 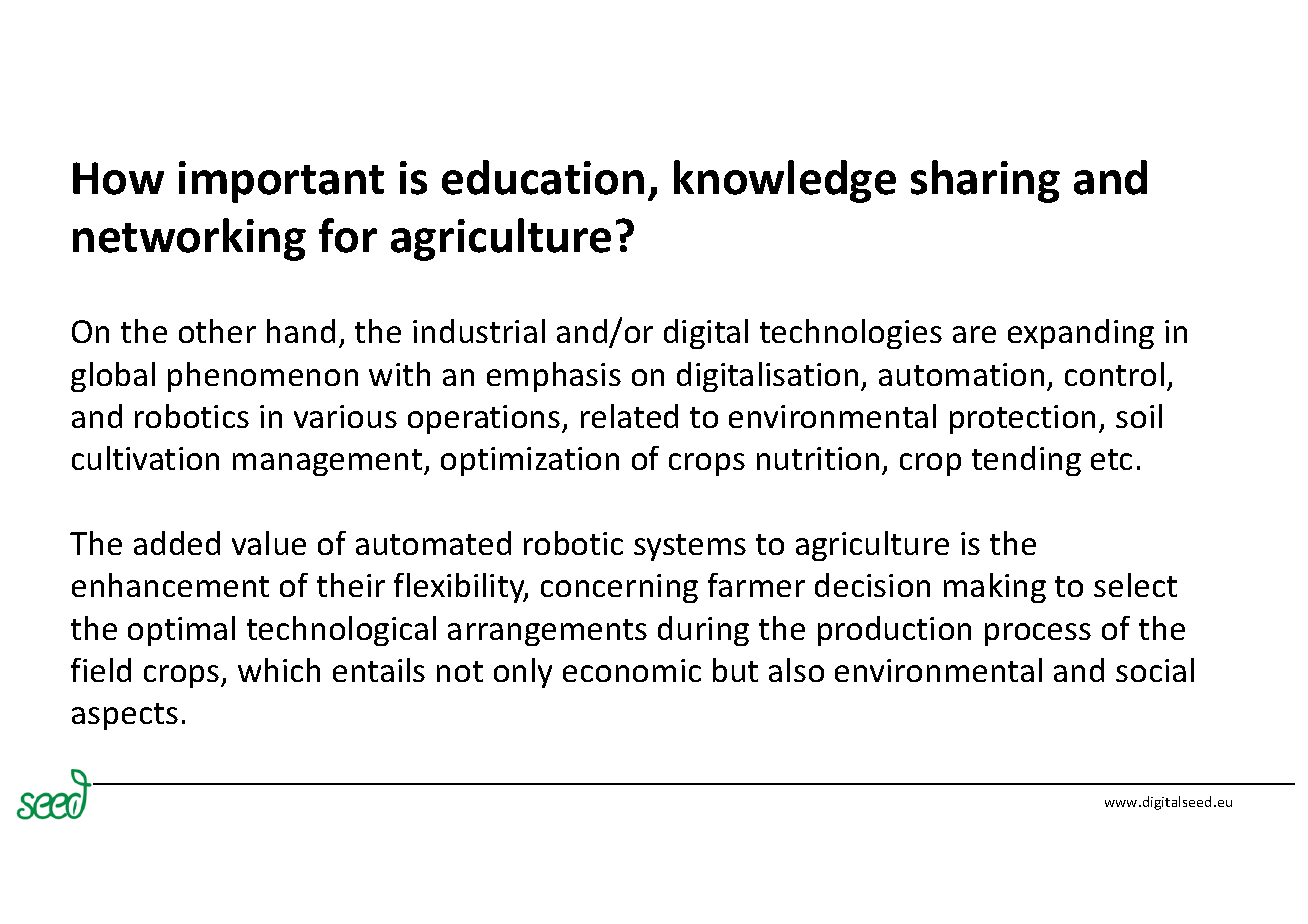 What do you see at coordinates (125, 716) in the screenshot?
I see `aspects` at bounding box center [125, 716].
